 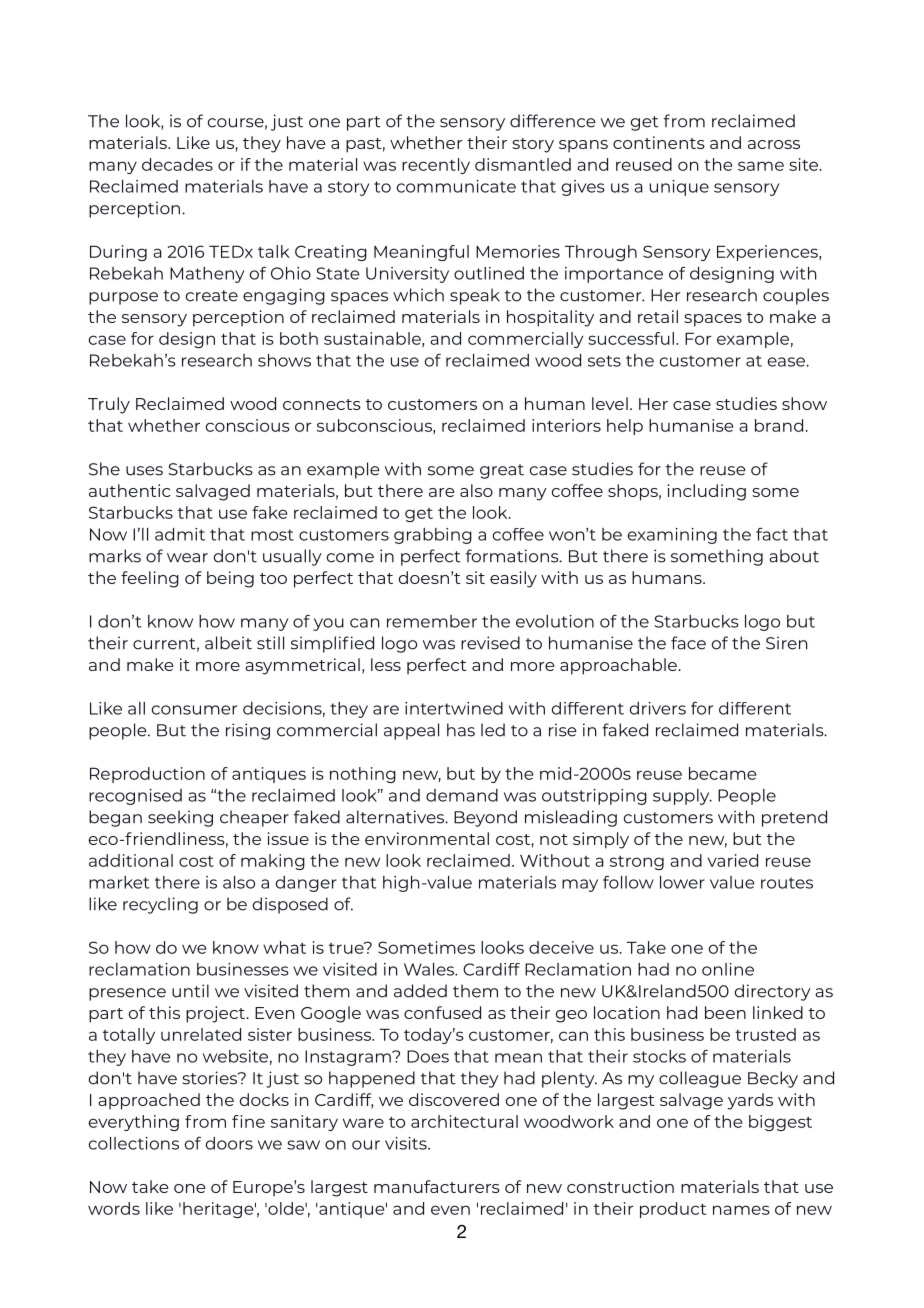 I want to click on recently, so click(x=436, y=166).
